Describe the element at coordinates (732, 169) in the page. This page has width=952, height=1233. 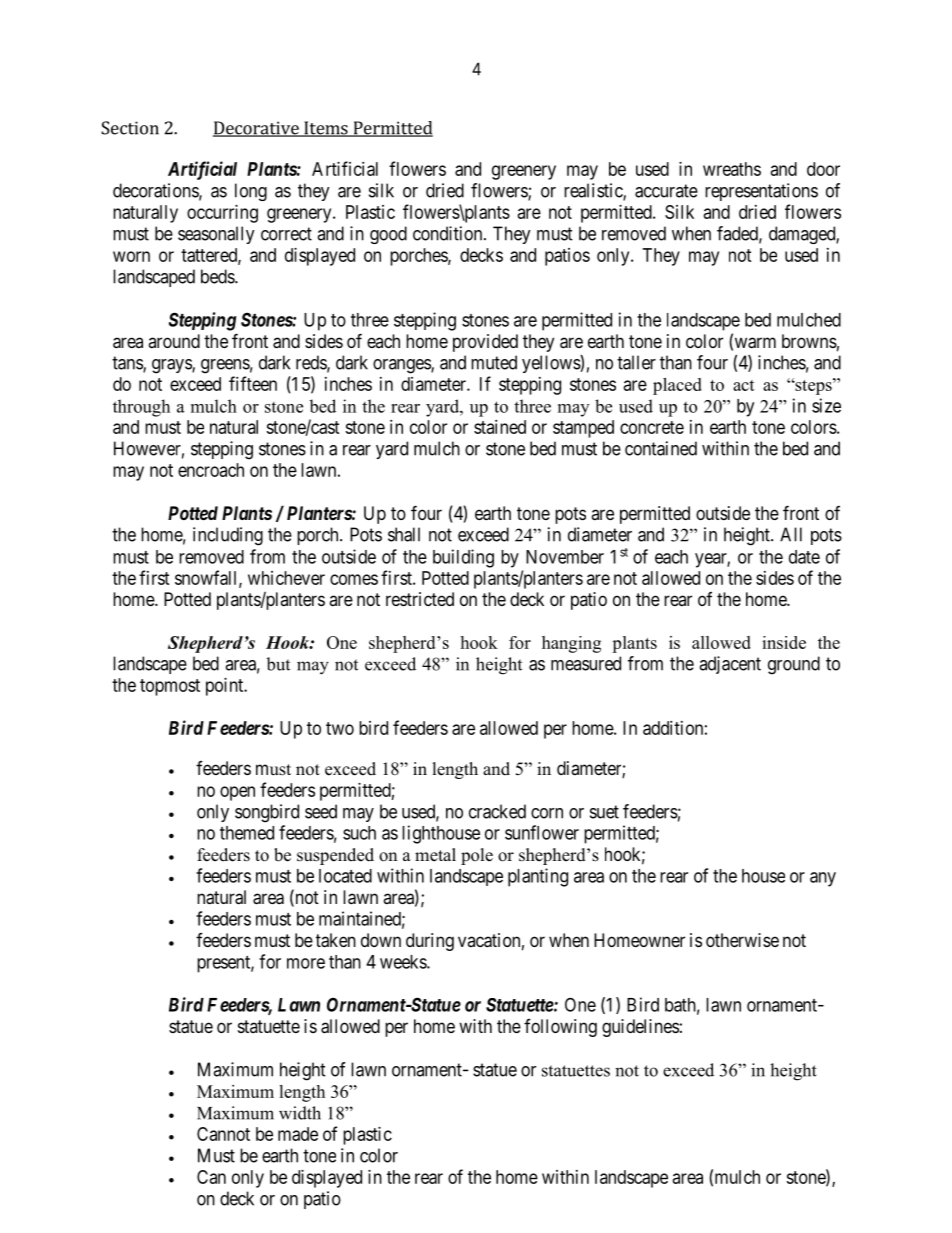
I see `wreaths` at that location.
